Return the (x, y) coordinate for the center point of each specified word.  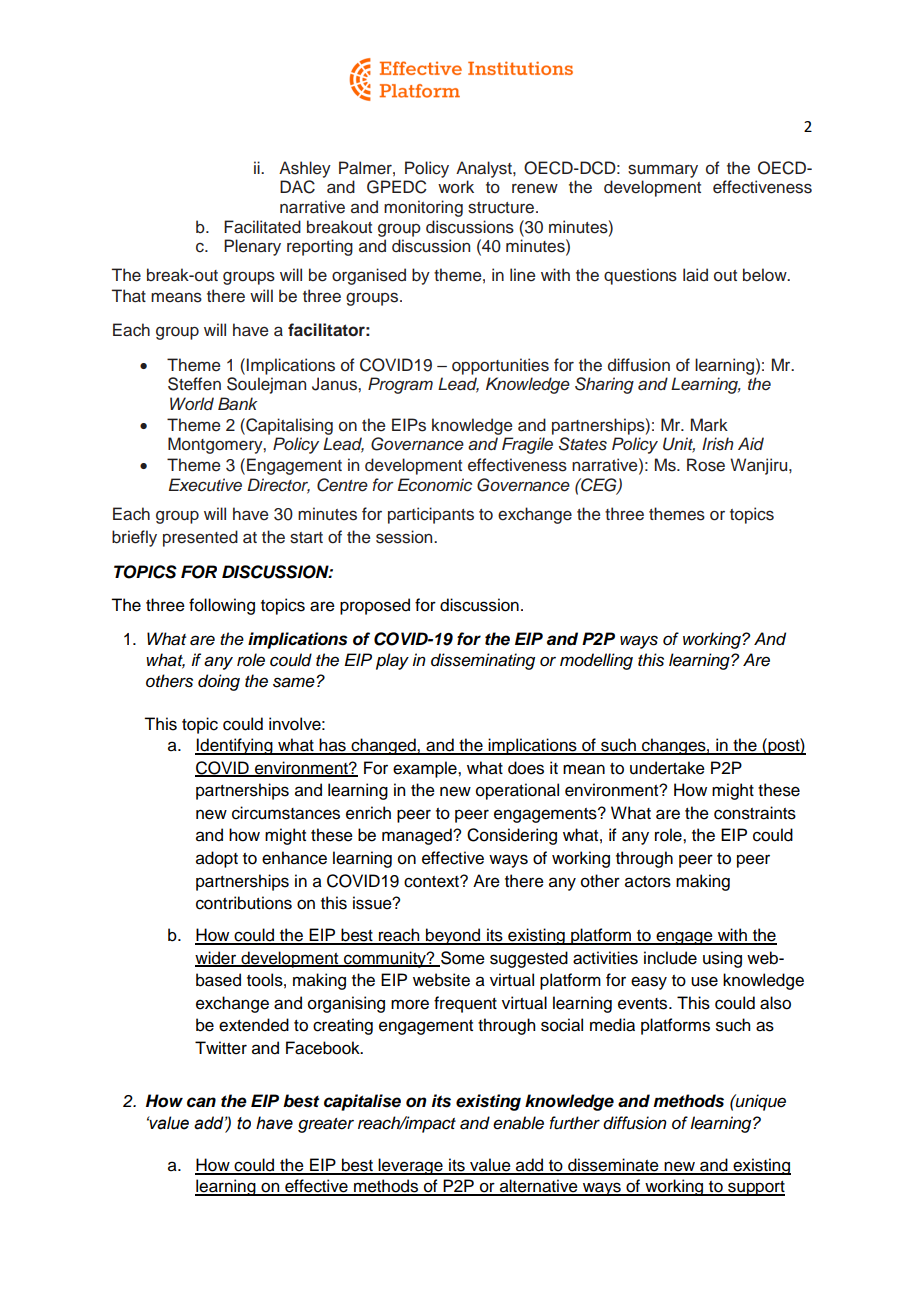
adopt (217, 859)
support (755, 1188)
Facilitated (262, 227)
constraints (755, 813)
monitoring (423, 208)
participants (431, 515)
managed (418, 836)
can (201, 1102)
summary (663, 171)
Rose (706, 465)
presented (200, 538)
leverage (411, 1166)
